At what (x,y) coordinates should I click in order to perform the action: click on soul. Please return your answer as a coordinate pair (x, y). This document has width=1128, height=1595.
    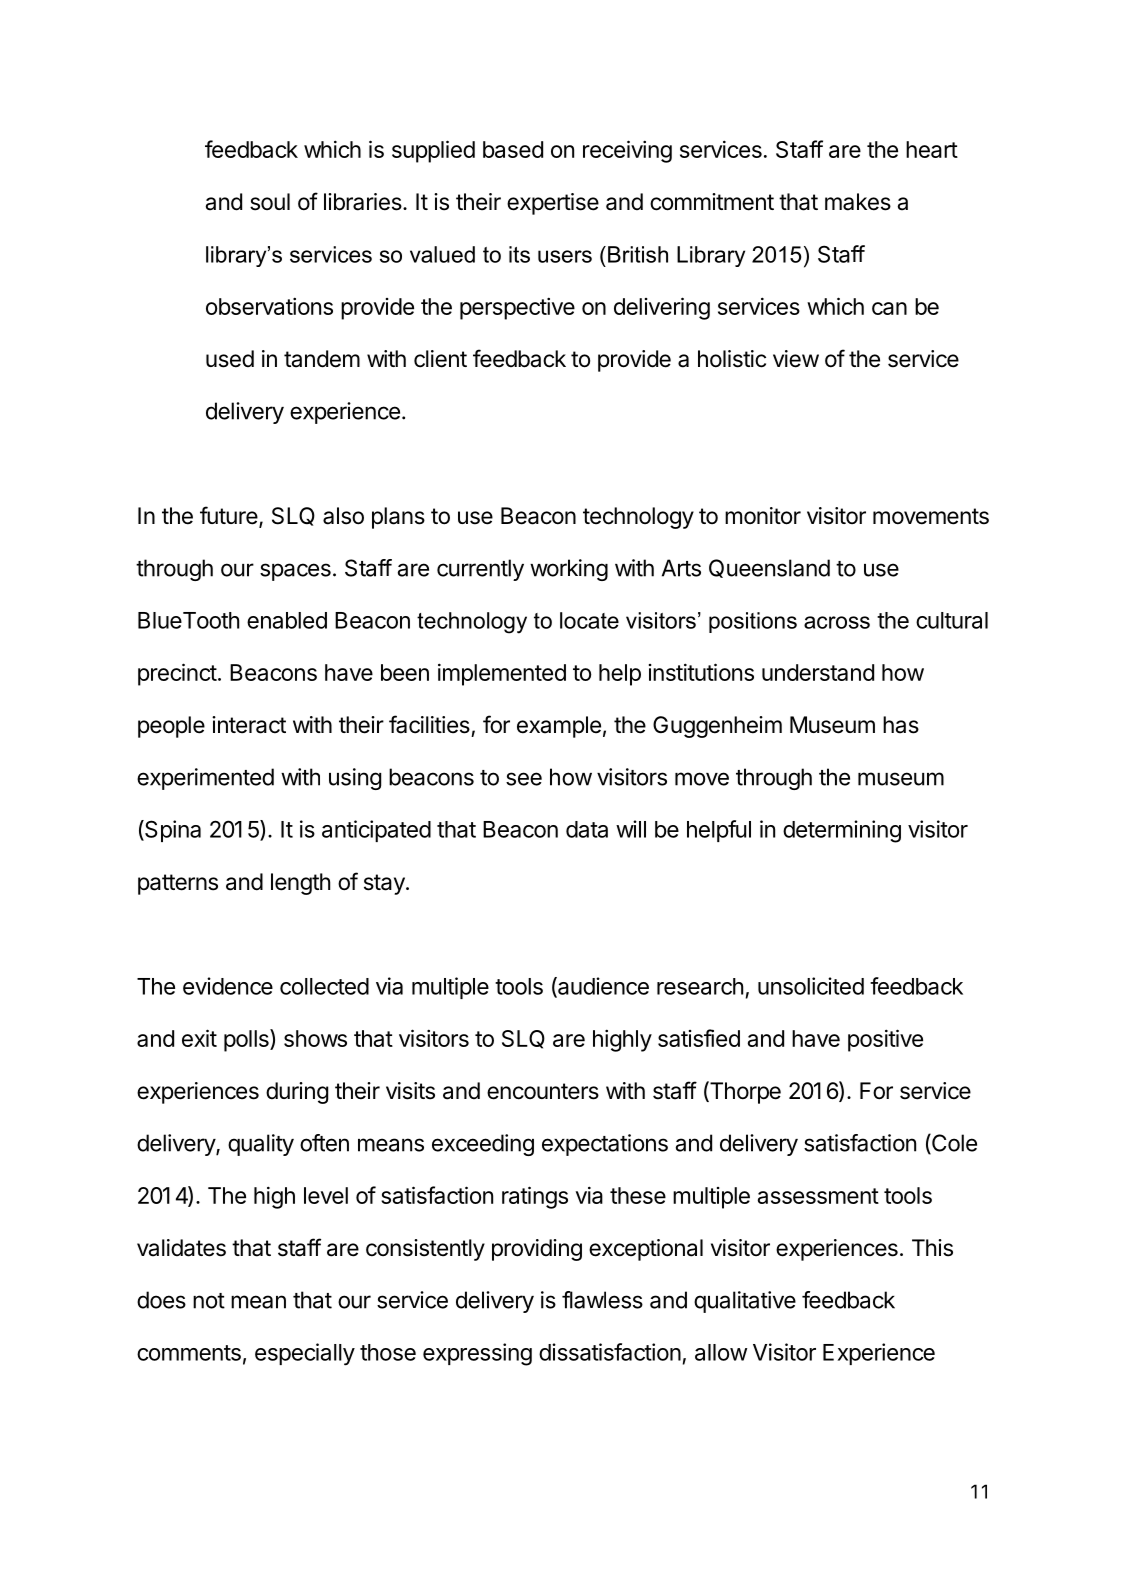
    Looking at the image, I should click on (270, 202).
